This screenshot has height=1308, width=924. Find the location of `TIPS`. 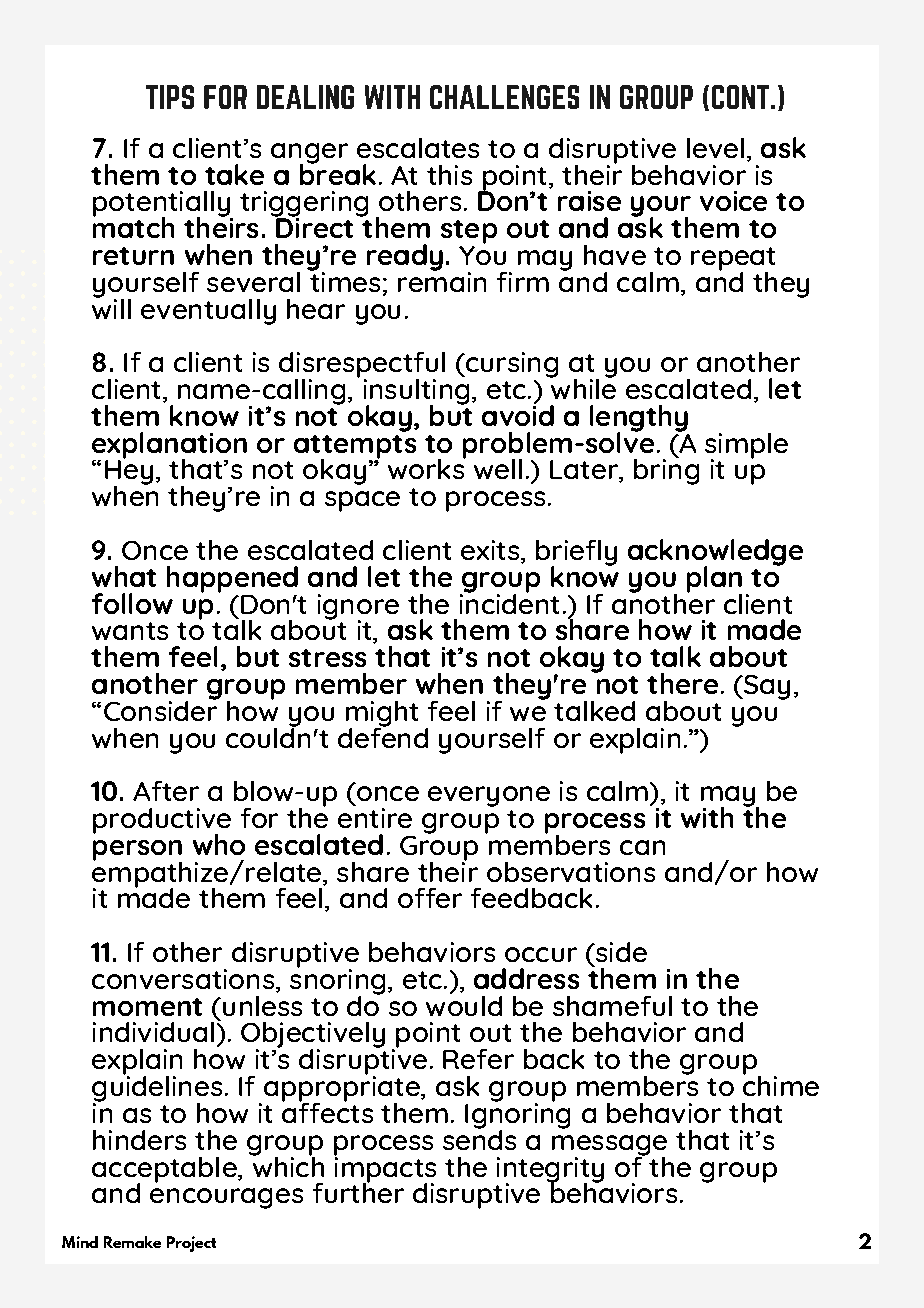

TIPS is located at coordinates (170, 97).
